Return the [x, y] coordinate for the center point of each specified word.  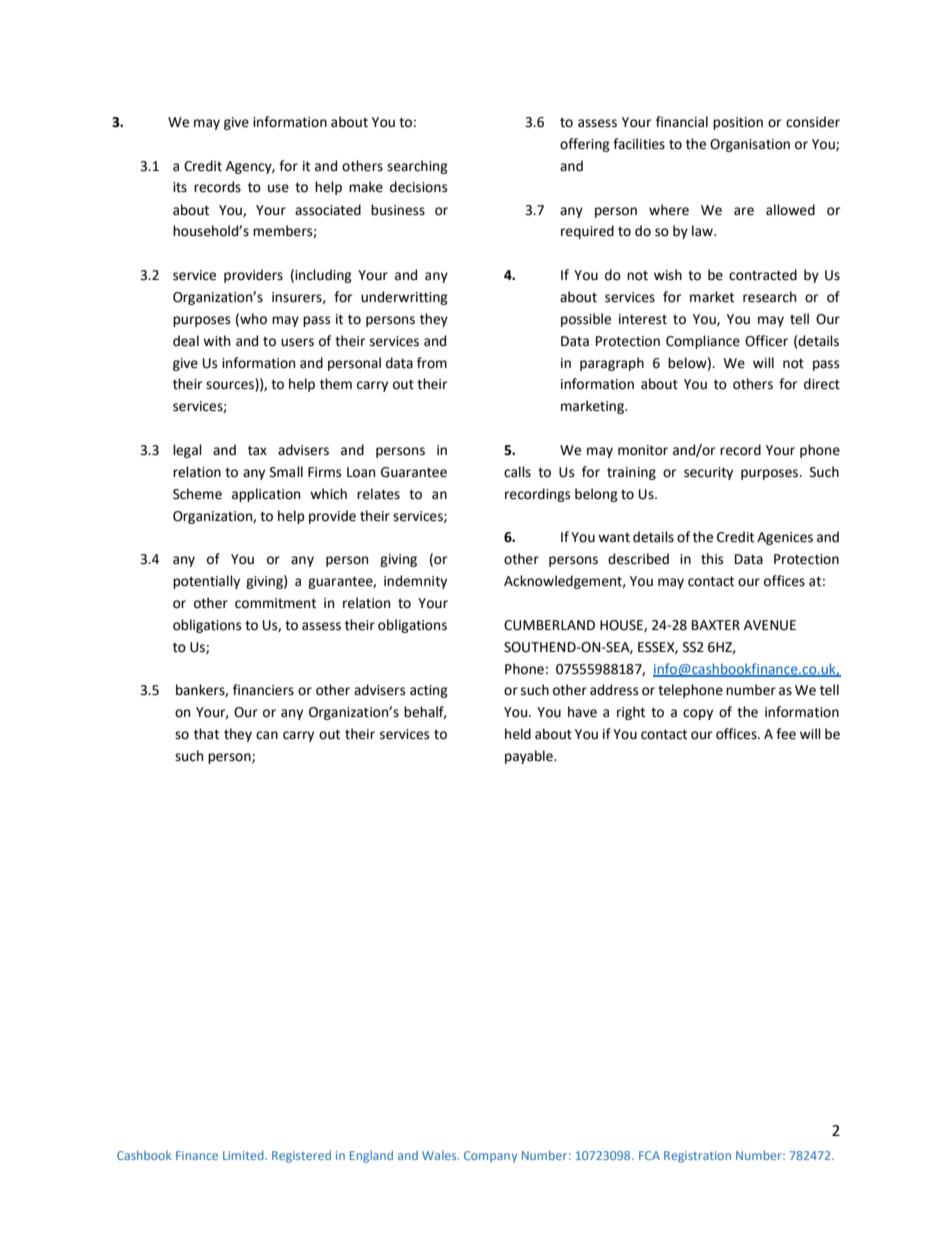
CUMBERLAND [549, 625]
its [180, 187]
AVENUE [770, 625]
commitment [275, 603]
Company [490, 1157]
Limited [244, 1155]
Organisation [750, 145]
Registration [697, 1157]
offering [585, 145]
